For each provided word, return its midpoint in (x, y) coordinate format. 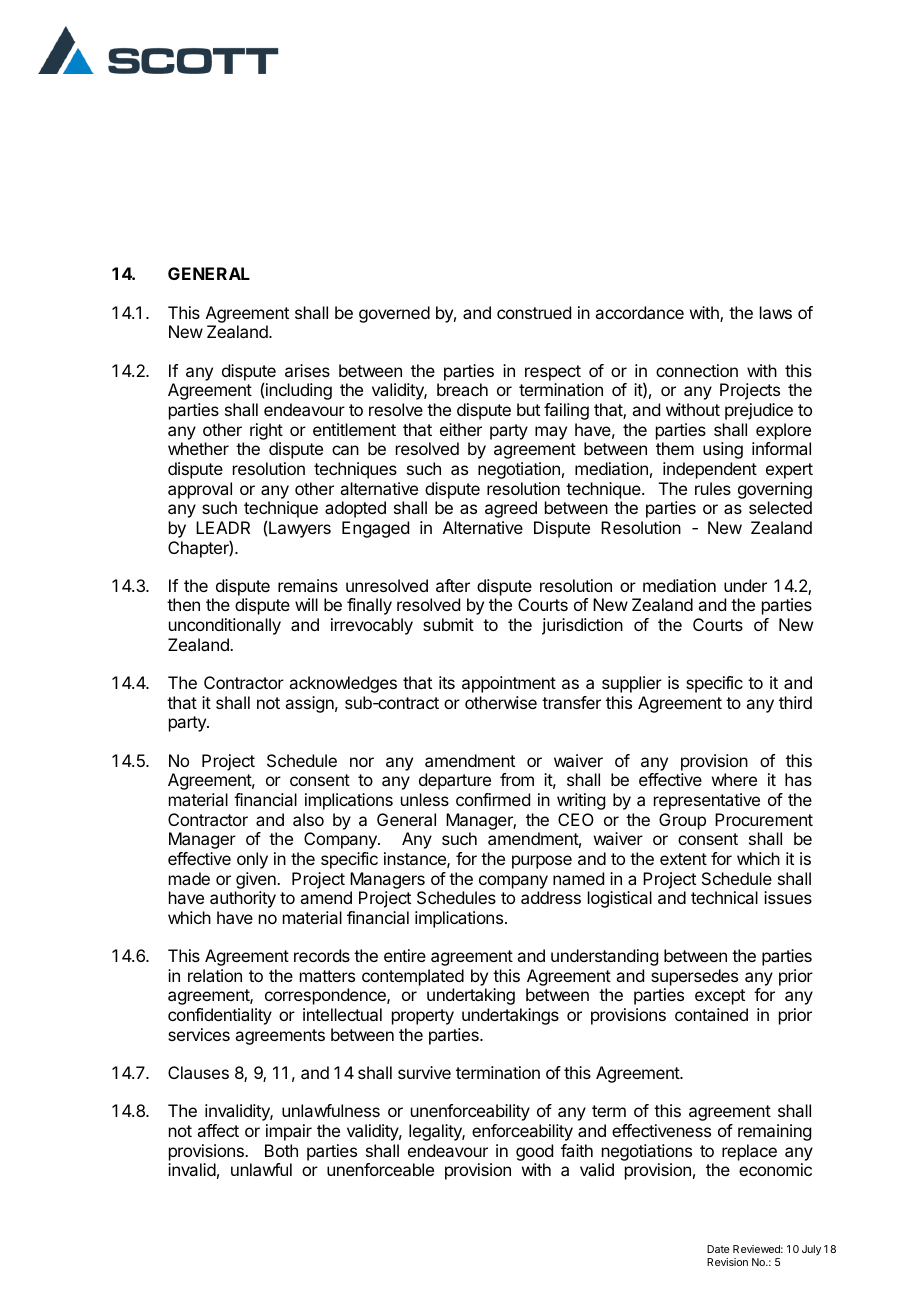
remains (308, 585)
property (423, 1017)
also (308, 819)
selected (780, 507)
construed (534, 312)
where (734, 779)
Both (281, 1150)
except (720, 997)
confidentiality (220, 1016)
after (453, 585)
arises (307, 370)
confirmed (493, 799)
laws (776, 312)
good (534, 1154)
